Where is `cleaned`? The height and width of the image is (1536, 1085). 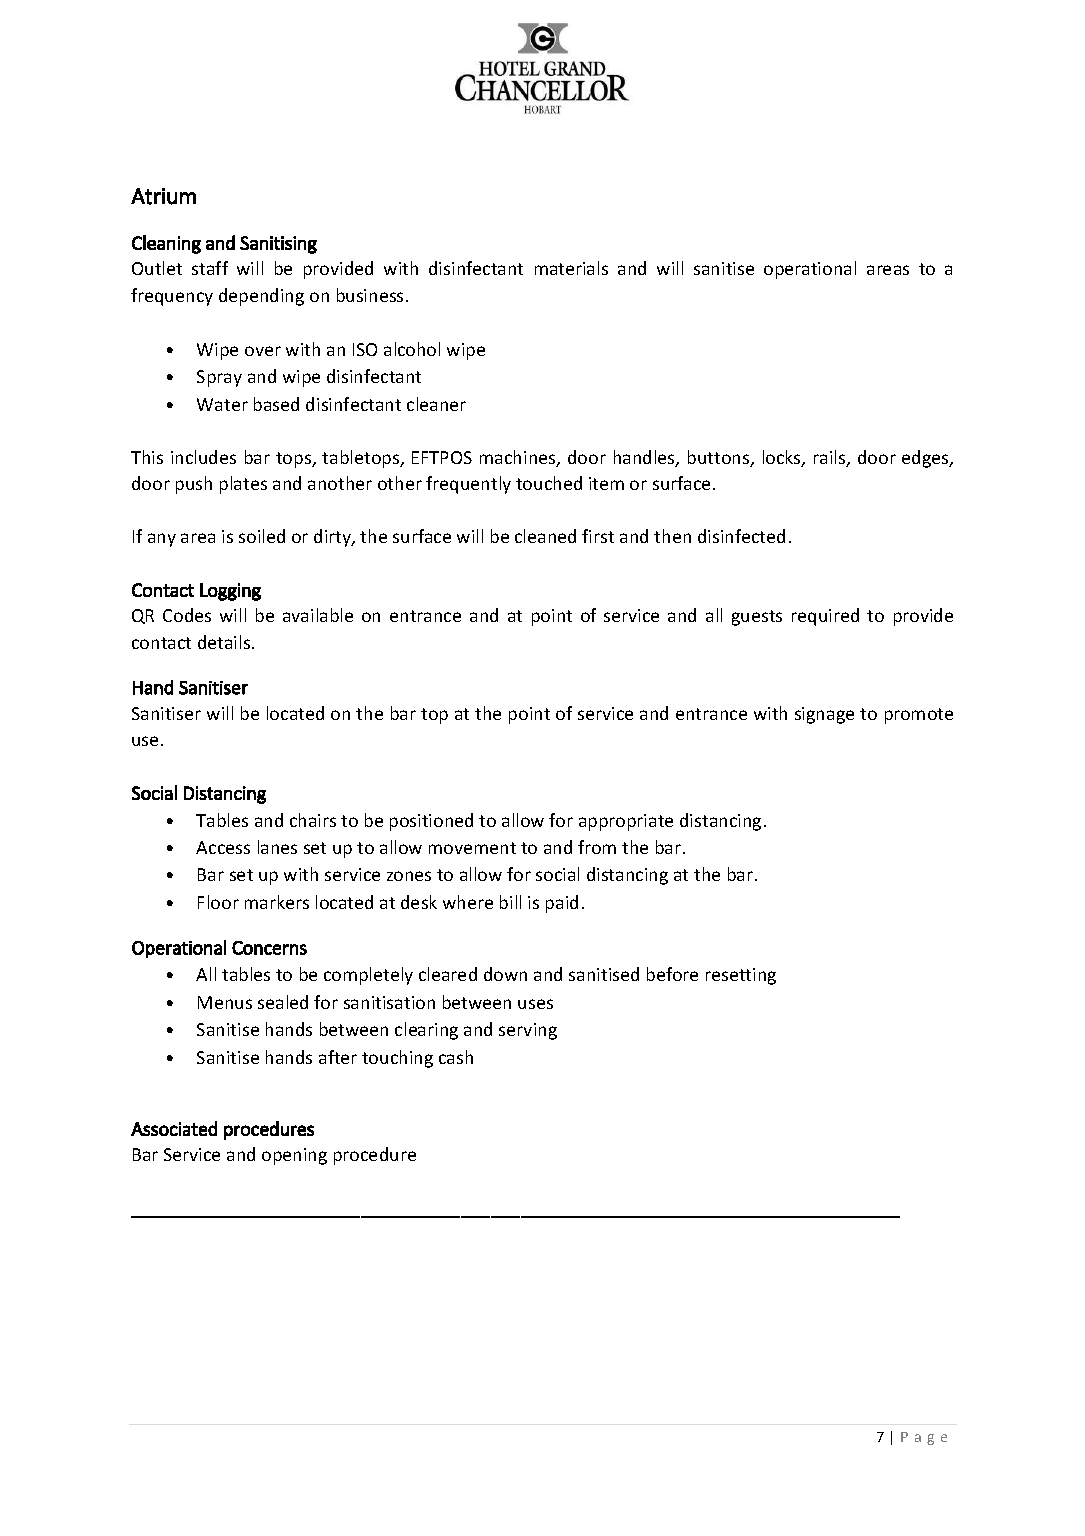 cleaned is located at coordinates (545, 536).
